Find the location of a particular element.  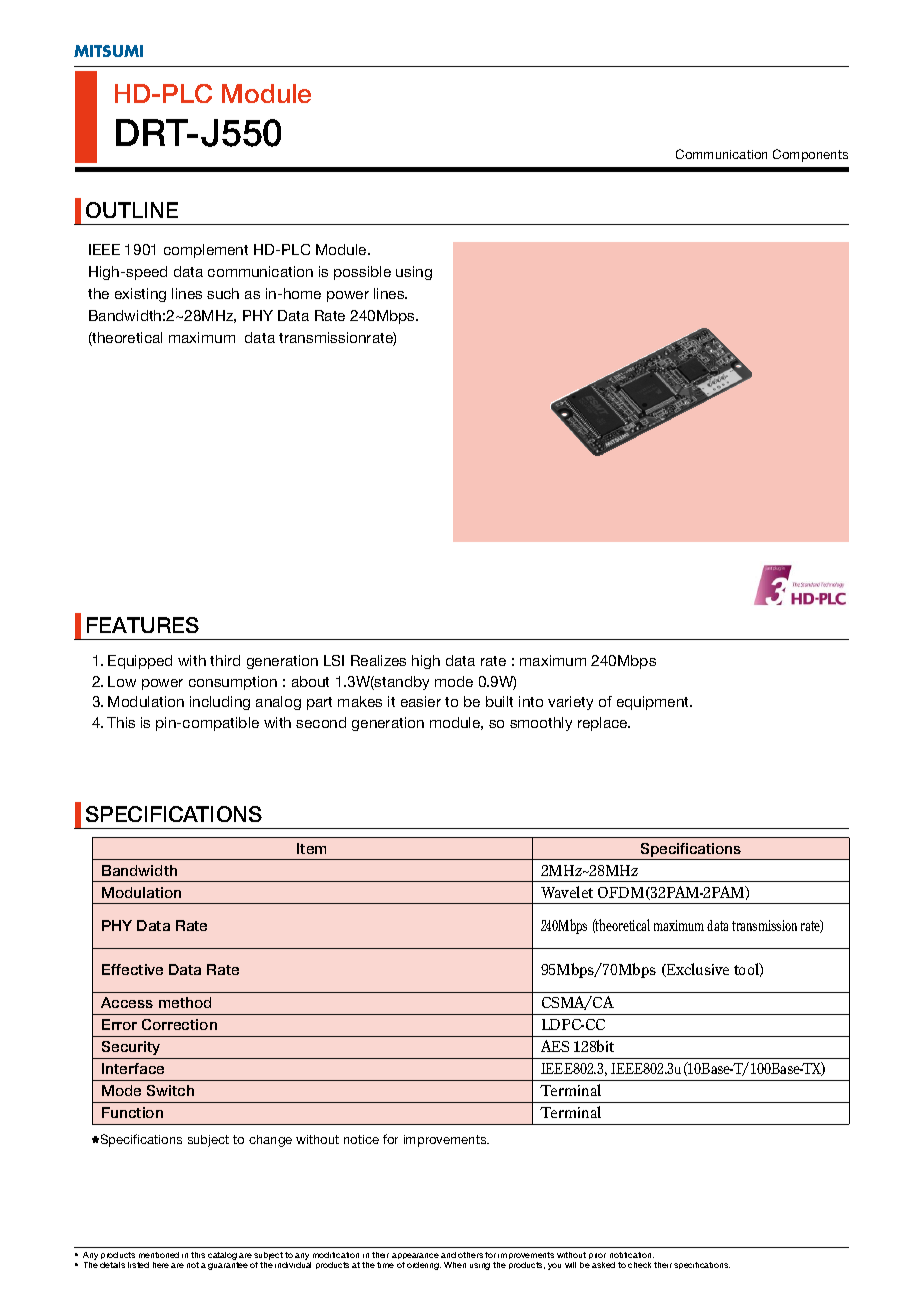

equipment is located at coordinates (654, 703).
